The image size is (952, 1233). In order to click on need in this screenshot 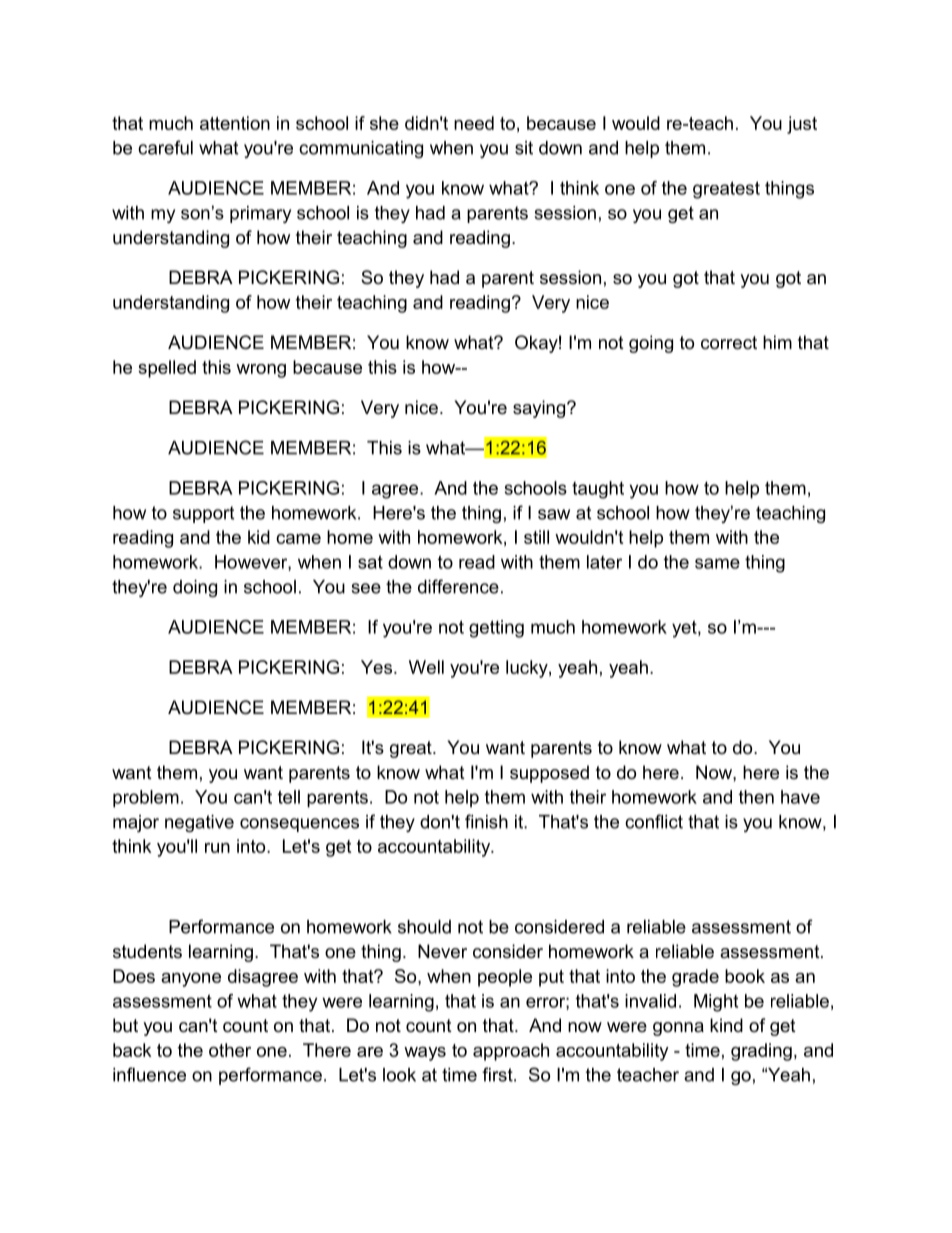, I will do `click(474, 123)`.
